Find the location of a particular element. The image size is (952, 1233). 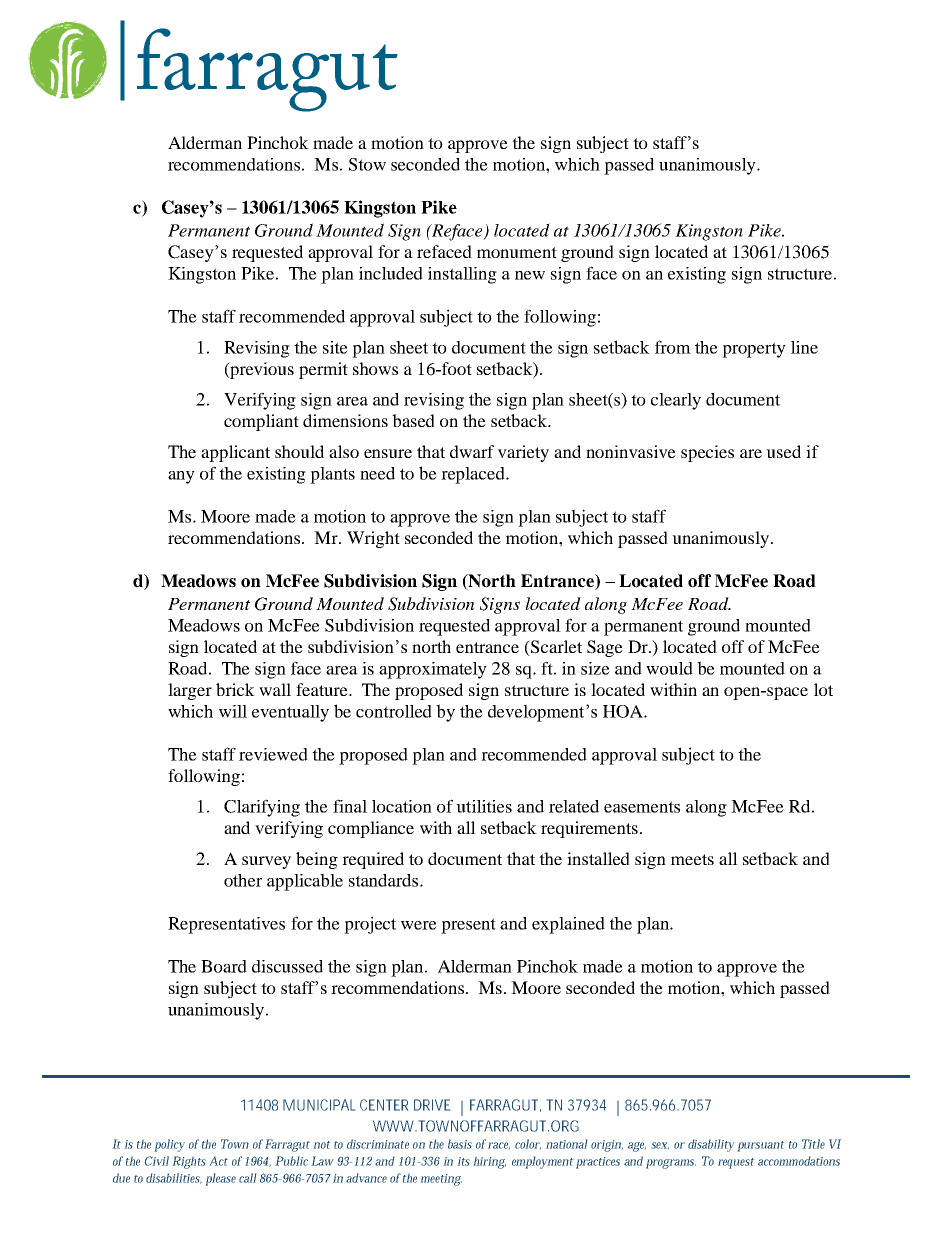

Stow is located at coordinates (367, 164).
